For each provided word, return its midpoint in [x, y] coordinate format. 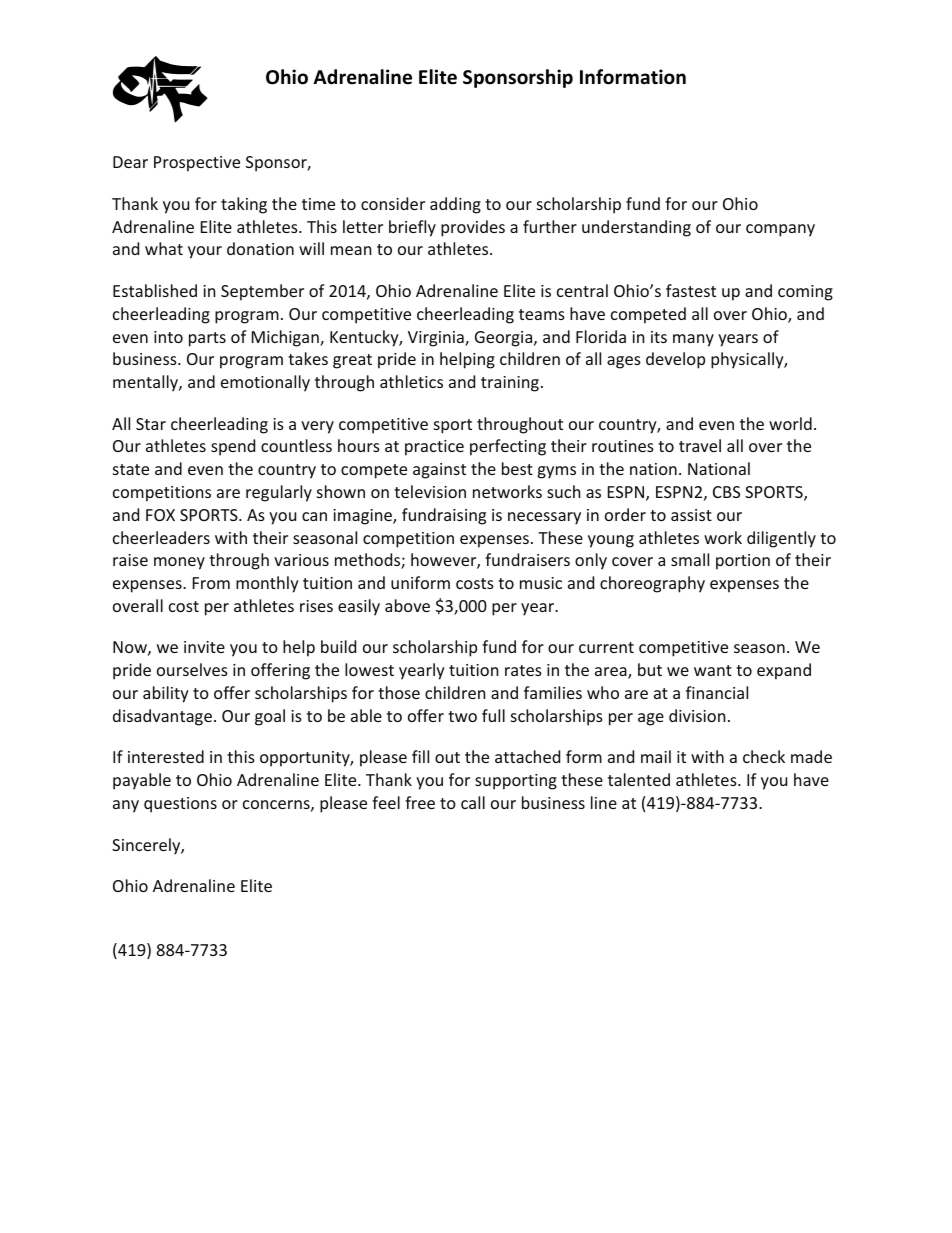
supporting [516, 782]
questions [180, 805]
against [439, 471]
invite [204, 647]
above [407, 605]
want [713, 670]
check [764, 756]
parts [207, 339]
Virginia [437, 339]
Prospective [197, 164]
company [780, 230]
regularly [279, 493]
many [693, 340]
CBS [726, 492]
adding [455, 205]
